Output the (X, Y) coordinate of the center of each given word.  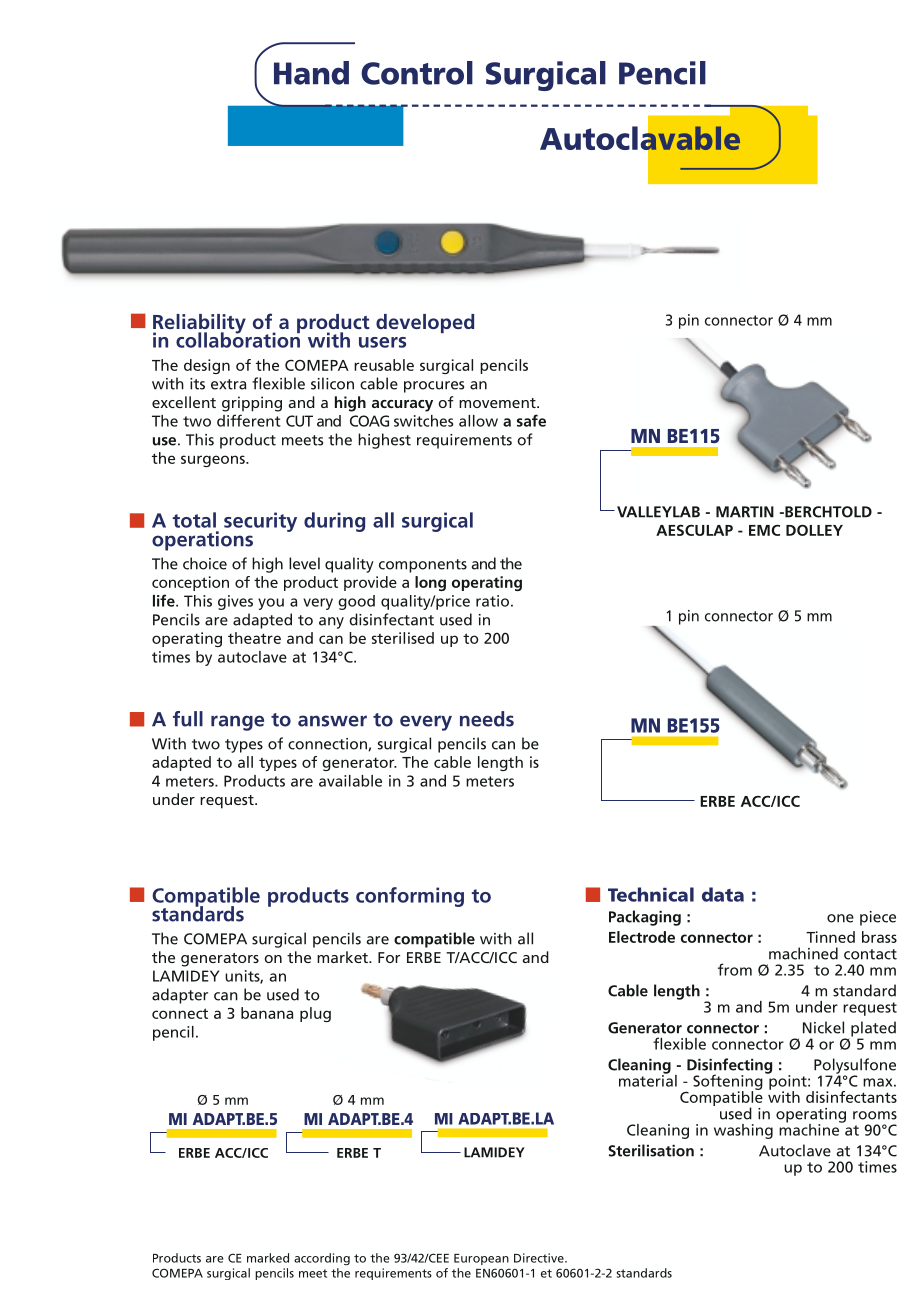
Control (417, 73)
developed (425, 323)
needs (487, 719)
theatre (254, 638)
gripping (252, 404)
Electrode (642, 937)
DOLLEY (814, 530)
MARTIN (745, 512)
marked (268, 1258)
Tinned (830, 937)
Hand (311, 73)
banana (267, 1013)
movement (498, 403)
